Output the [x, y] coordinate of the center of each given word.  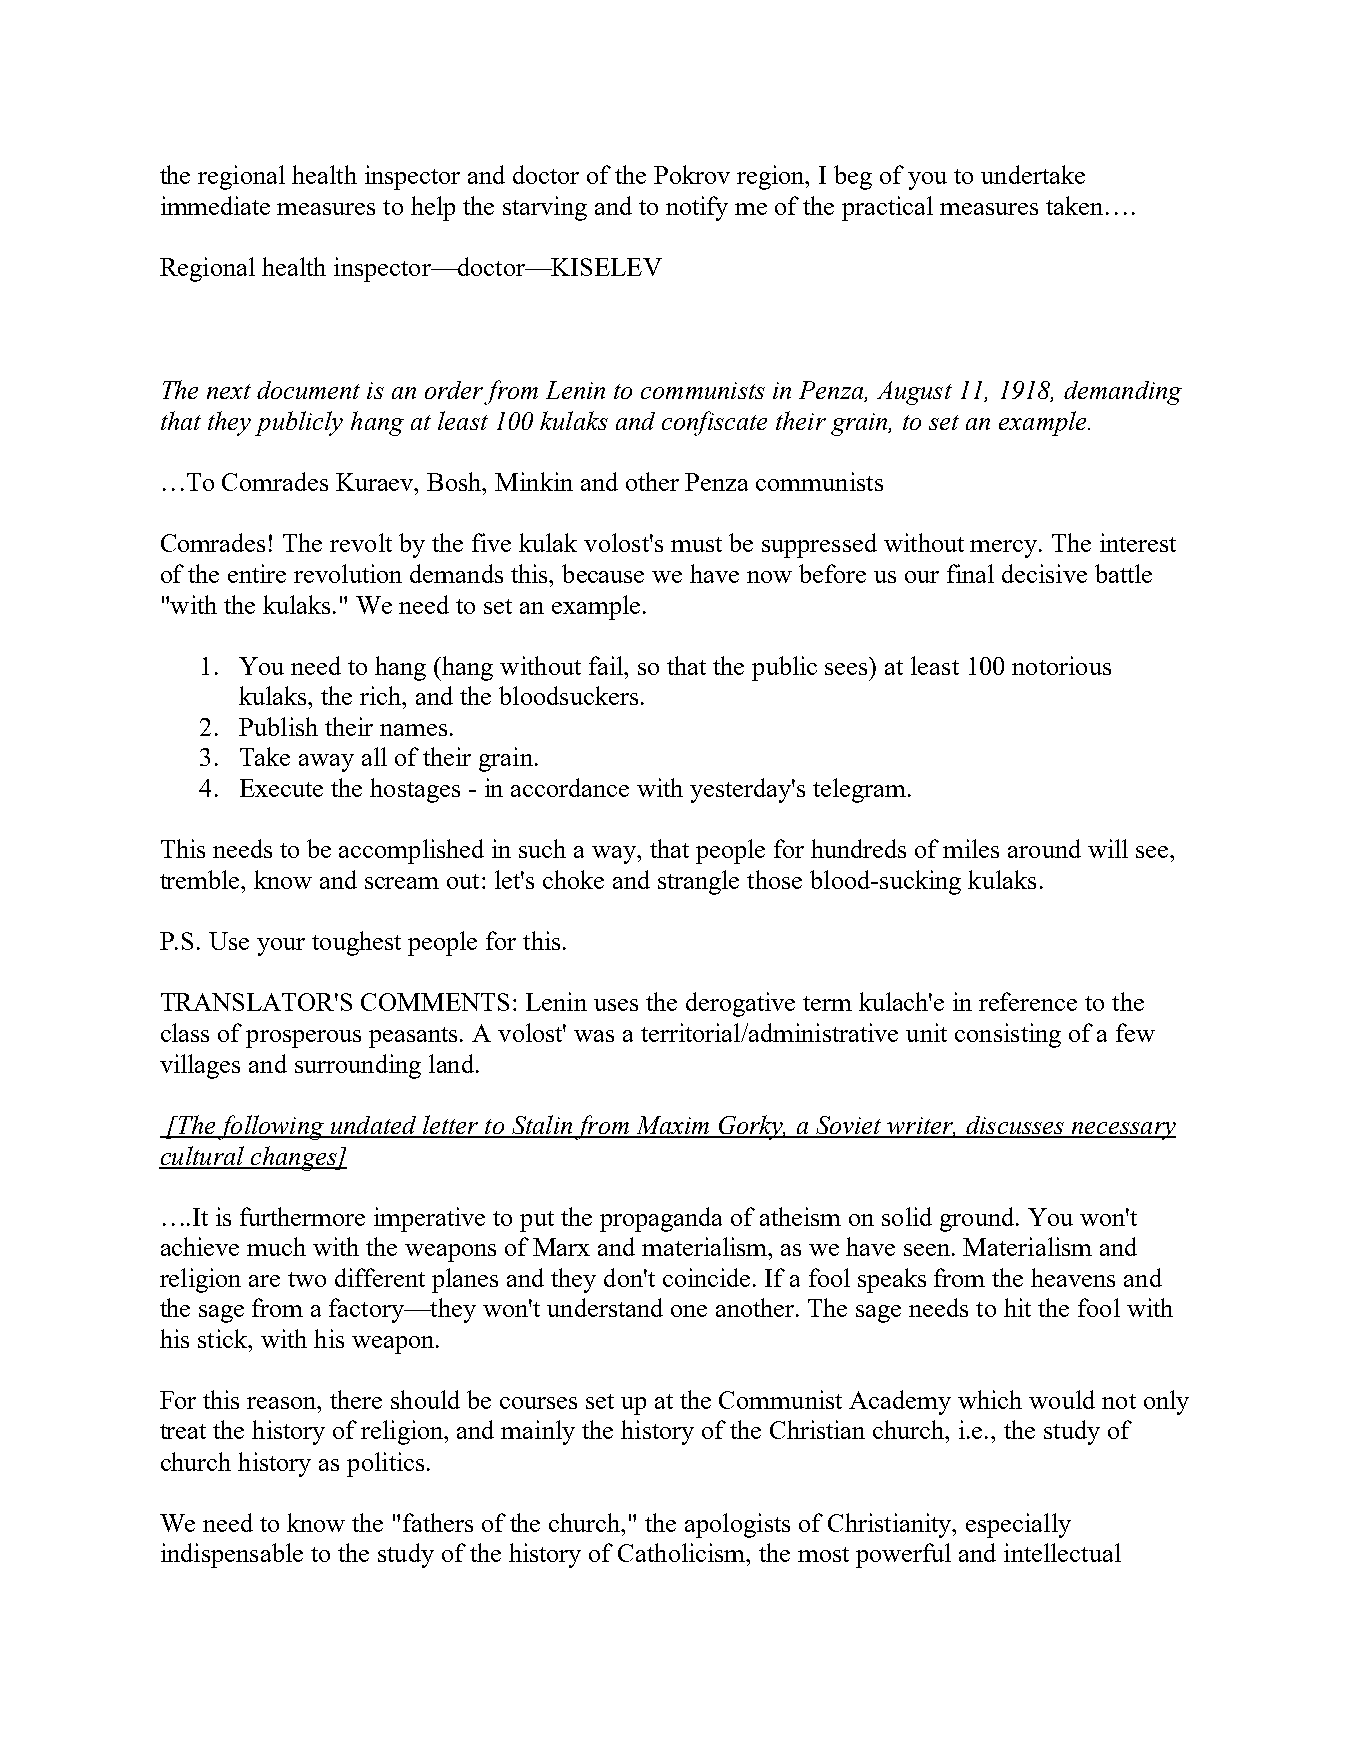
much [276, 1246]
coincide [708, 1277]
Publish [278, 726]
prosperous [303, 1039]
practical [887, 208]
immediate [215, 205]
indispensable [232, 1555]
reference [1028, 1001]
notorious [1061, 665]
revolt [361, 542]
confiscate [714, 423]
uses [616, 1005]
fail [607, 665]
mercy [1005, 549]
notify [697, 208]
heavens [1073, 1277]
